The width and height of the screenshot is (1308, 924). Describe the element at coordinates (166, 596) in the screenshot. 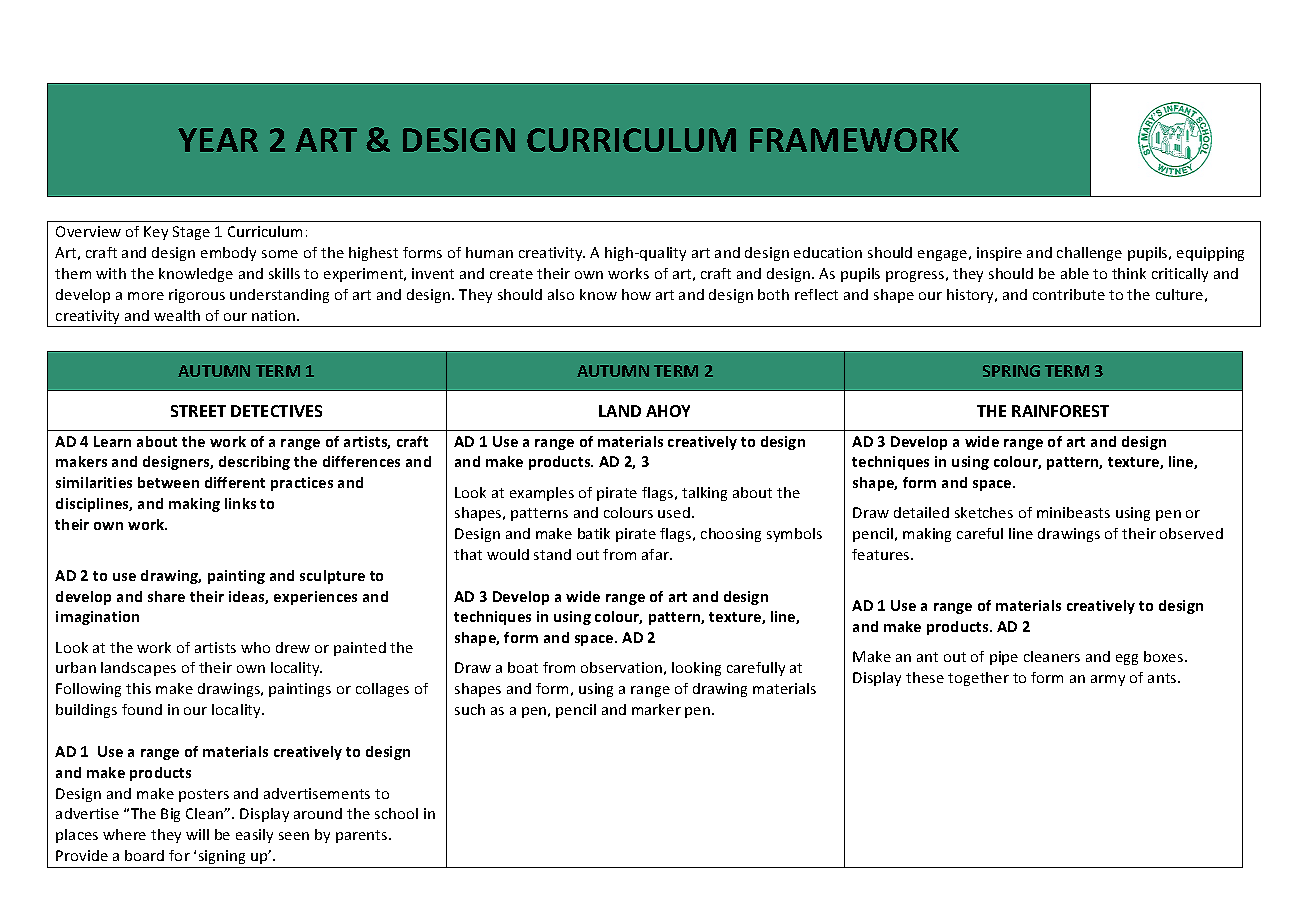

I see `share` at that location.
